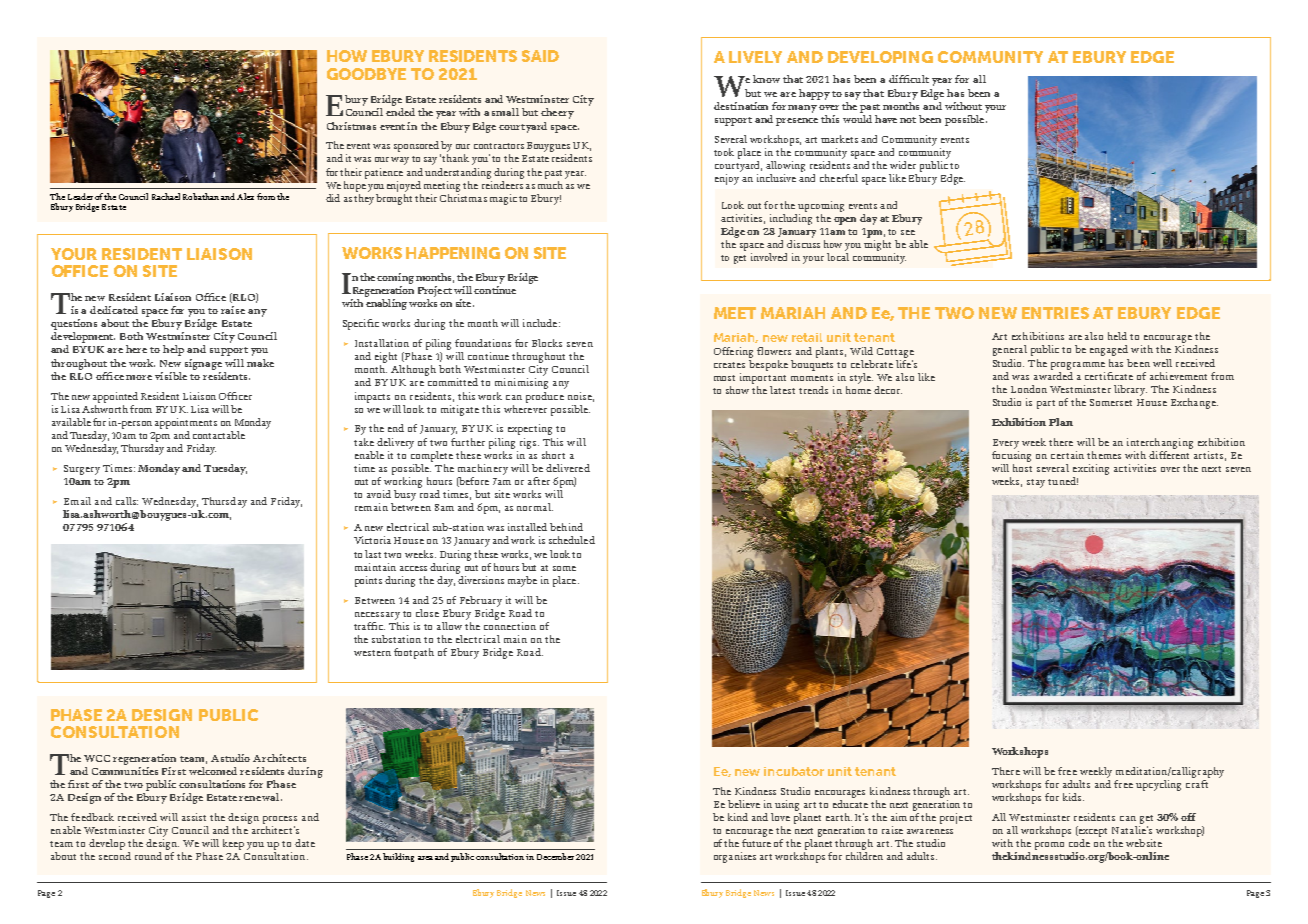 This image has width=1308, height=924. I want to click on keep, so click(233, 844).
